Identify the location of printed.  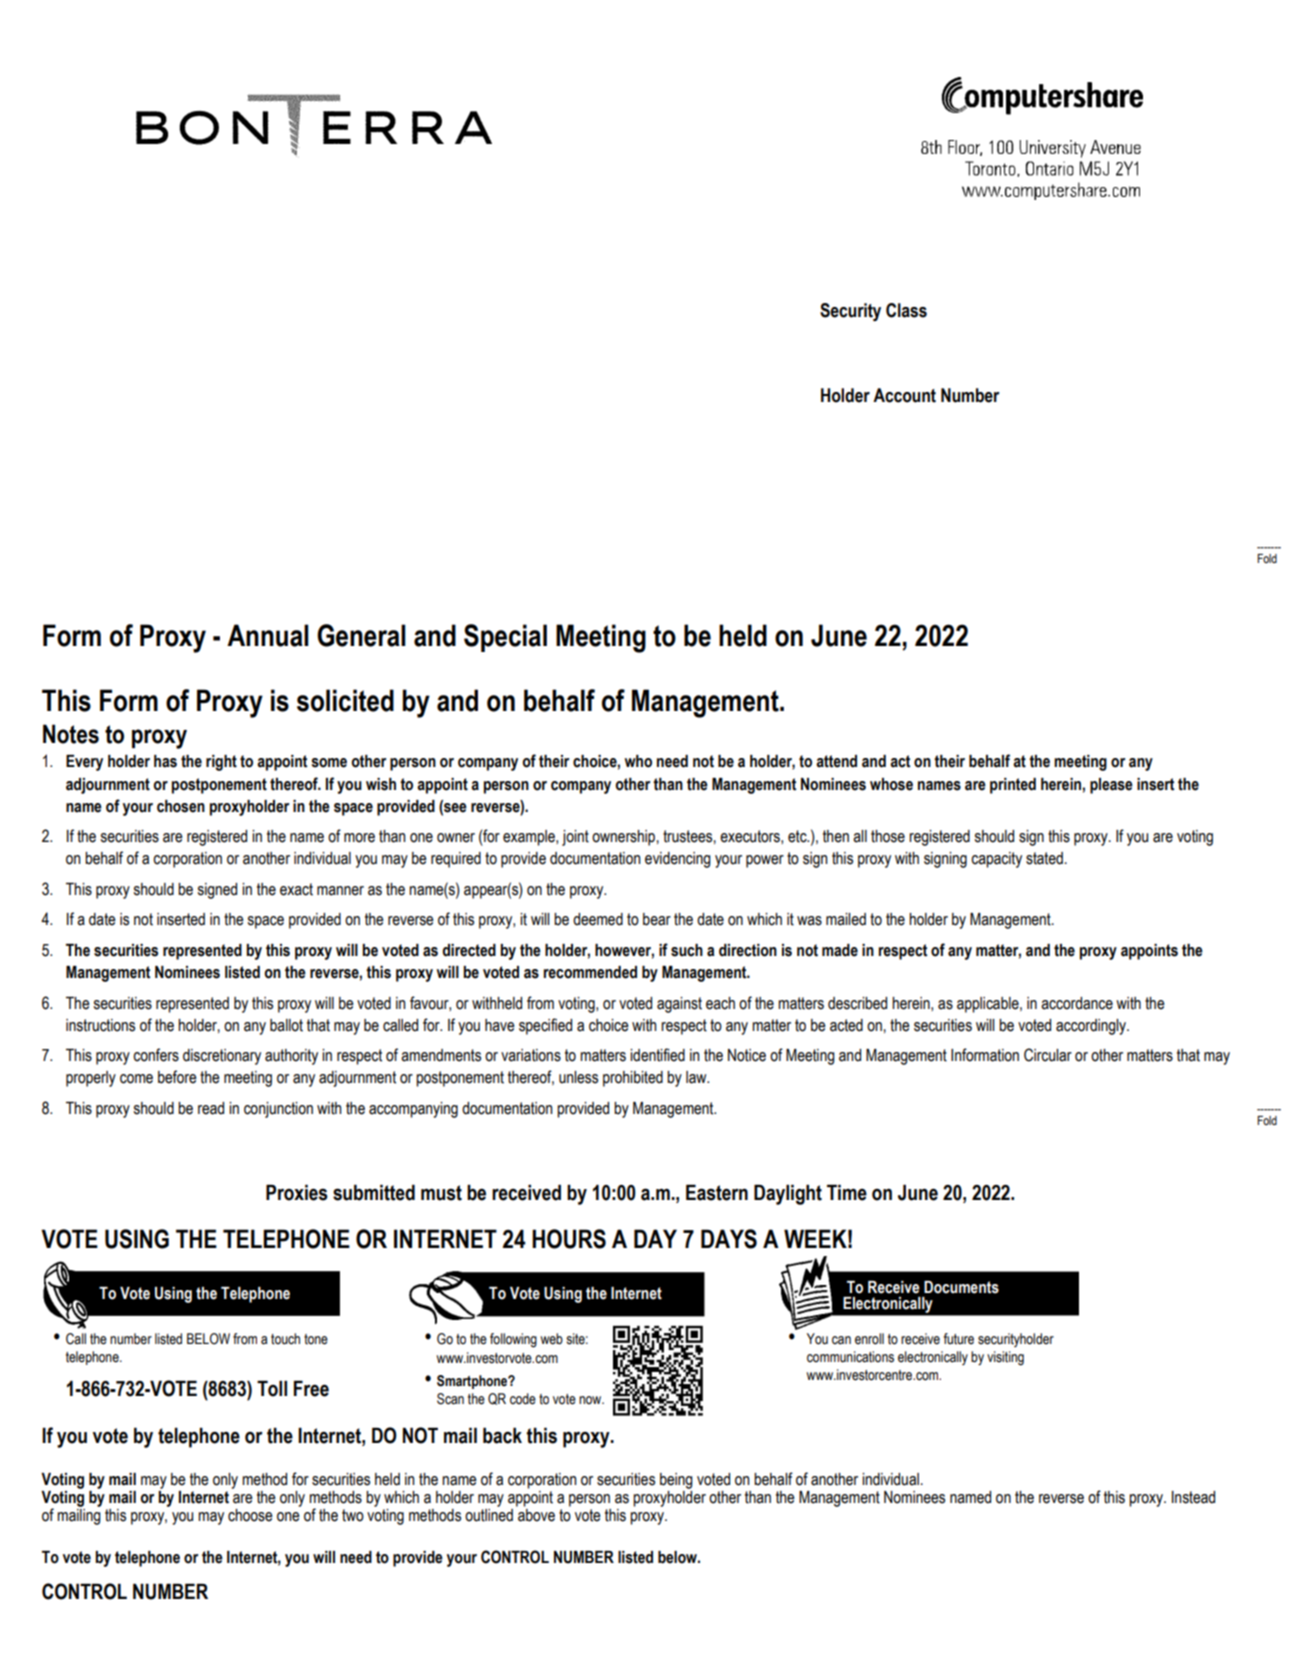
(1013, 786).
